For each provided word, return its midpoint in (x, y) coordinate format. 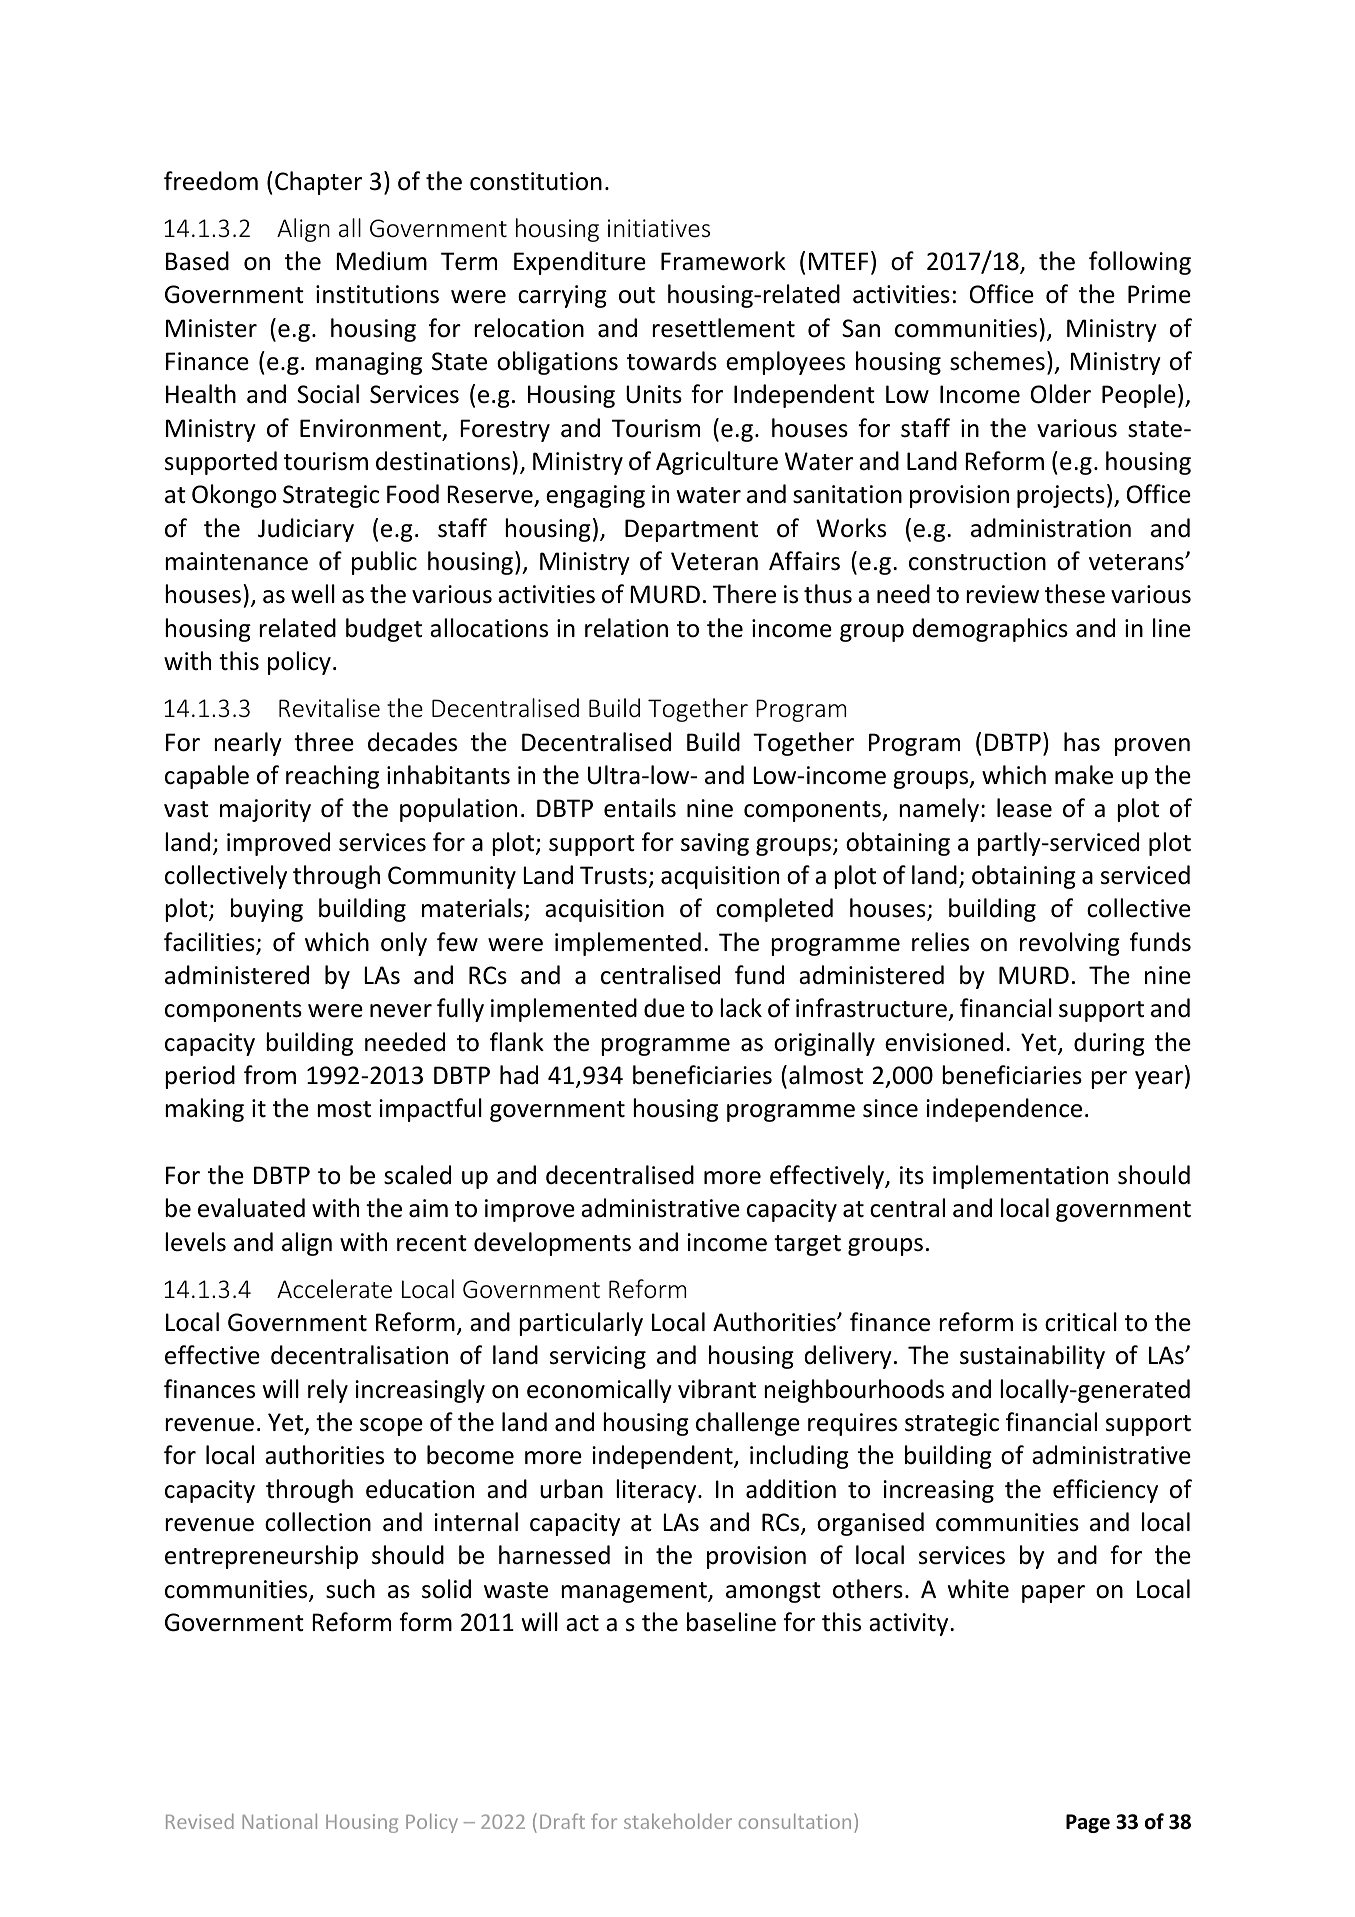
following (1140, 263)
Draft (562, 1821)
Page (1088, 1823)
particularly (581, 1324)
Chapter (318, 183)
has (1082, 742)
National (279, 1821)
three (324, 742)
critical (1081, 1322)
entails (640, 808)
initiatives (659, 228)
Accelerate (334, 1289)
